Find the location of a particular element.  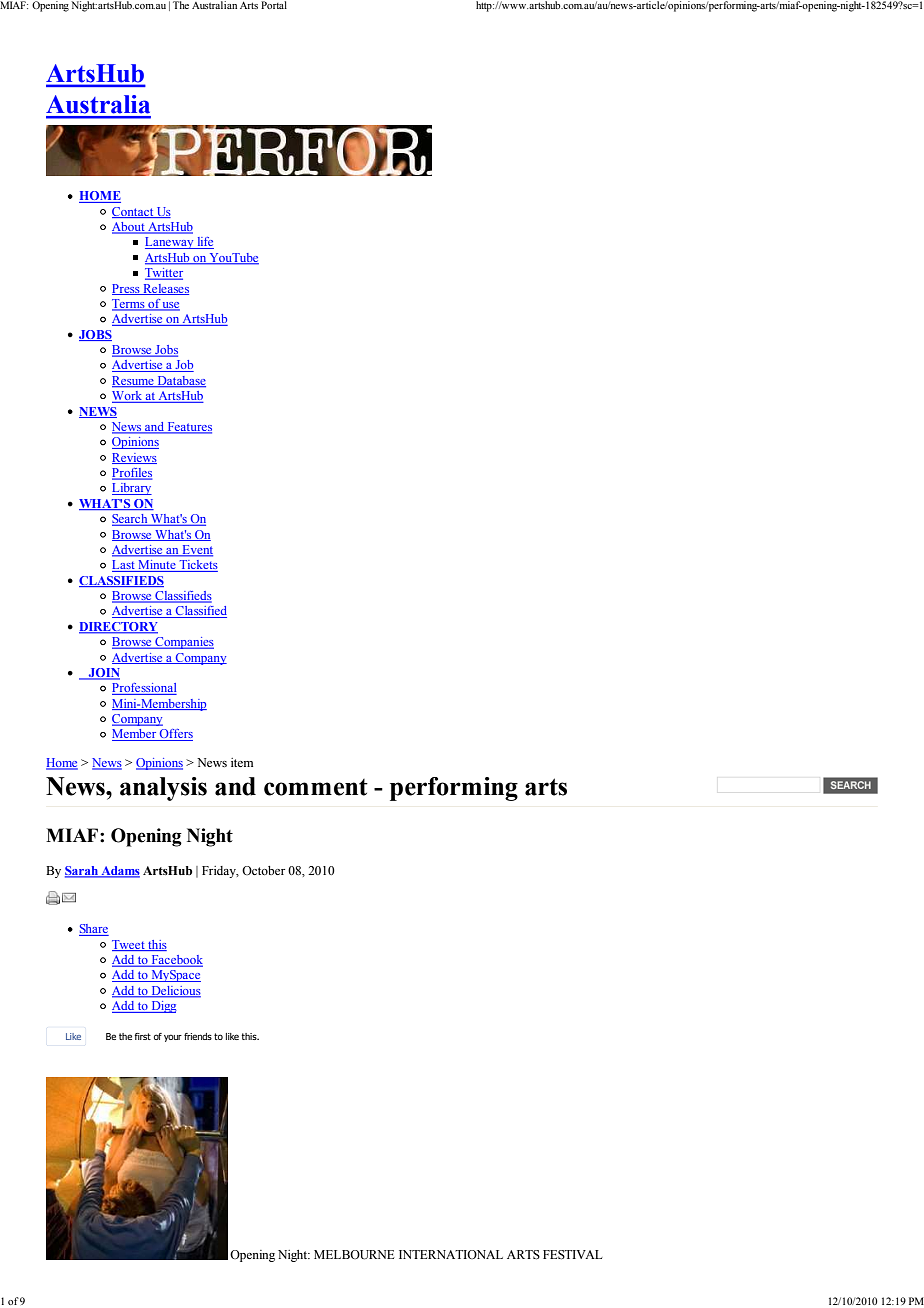

life is located at coordinates (204, 243).
